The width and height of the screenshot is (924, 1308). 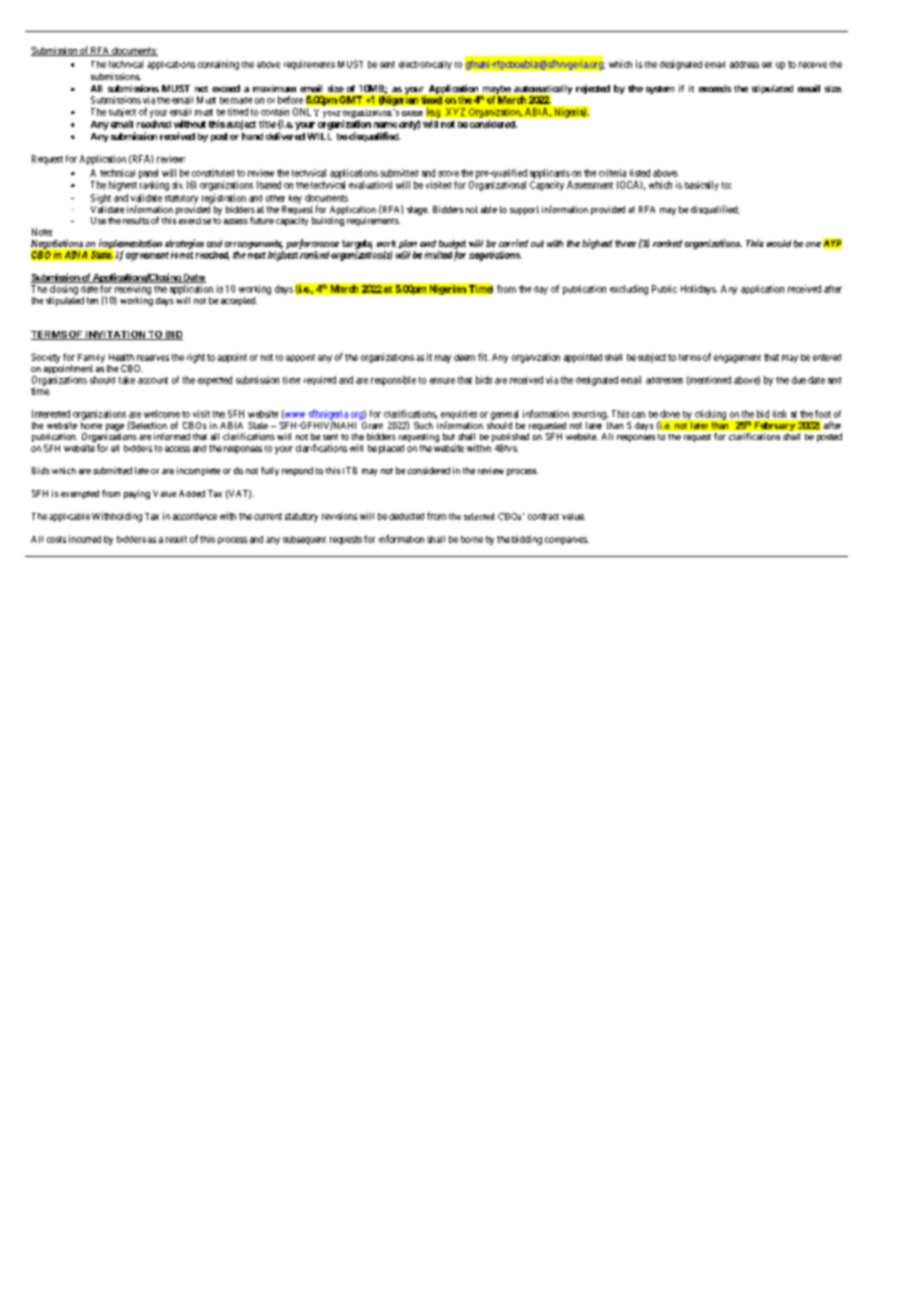 I want to click on ensure, so click(x=442, y=381).
